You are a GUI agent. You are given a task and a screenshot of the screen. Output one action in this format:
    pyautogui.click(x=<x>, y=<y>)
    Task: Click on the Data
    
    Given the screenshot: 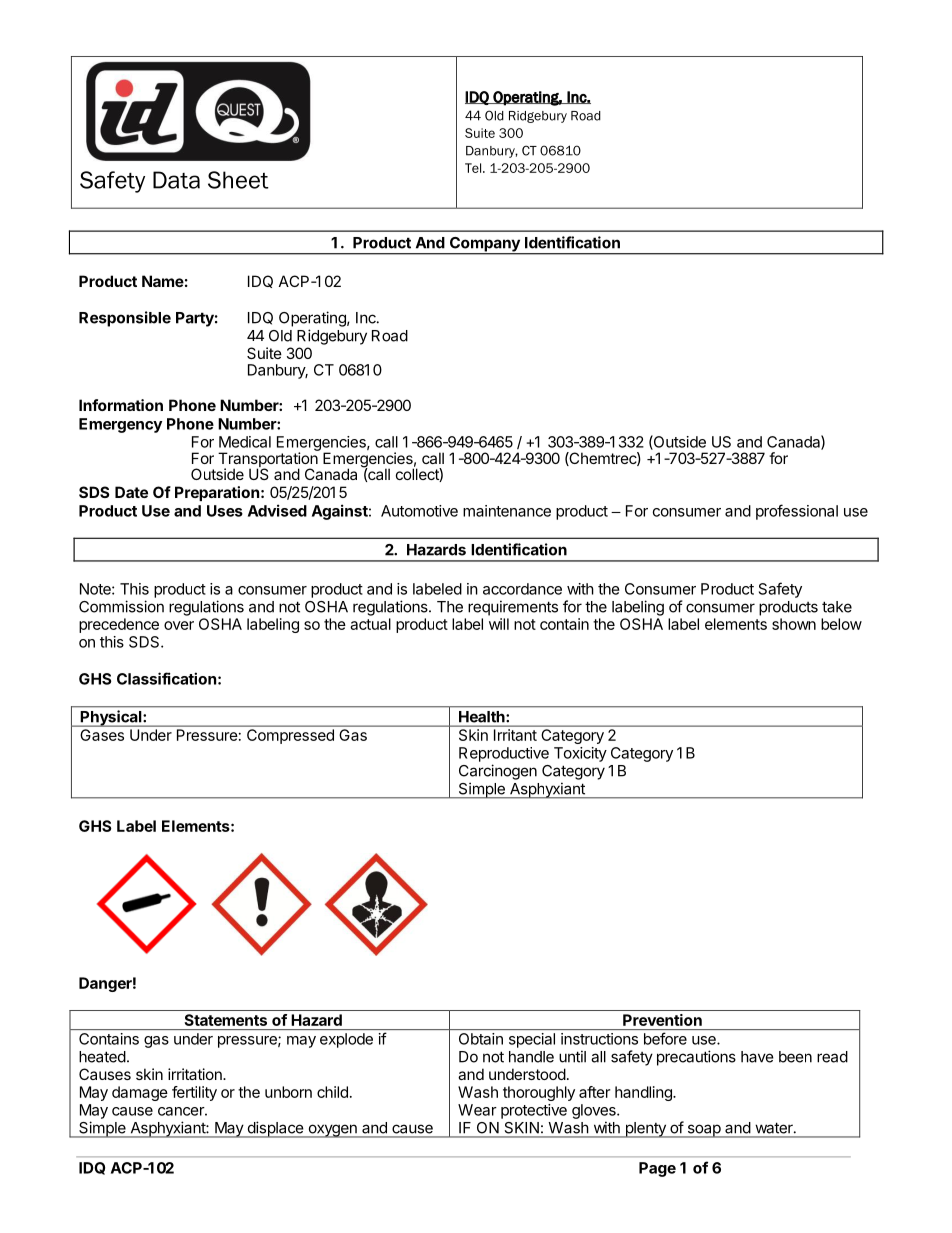 What is the action you would take?
    pyautogui.click(x=176, y=180)
